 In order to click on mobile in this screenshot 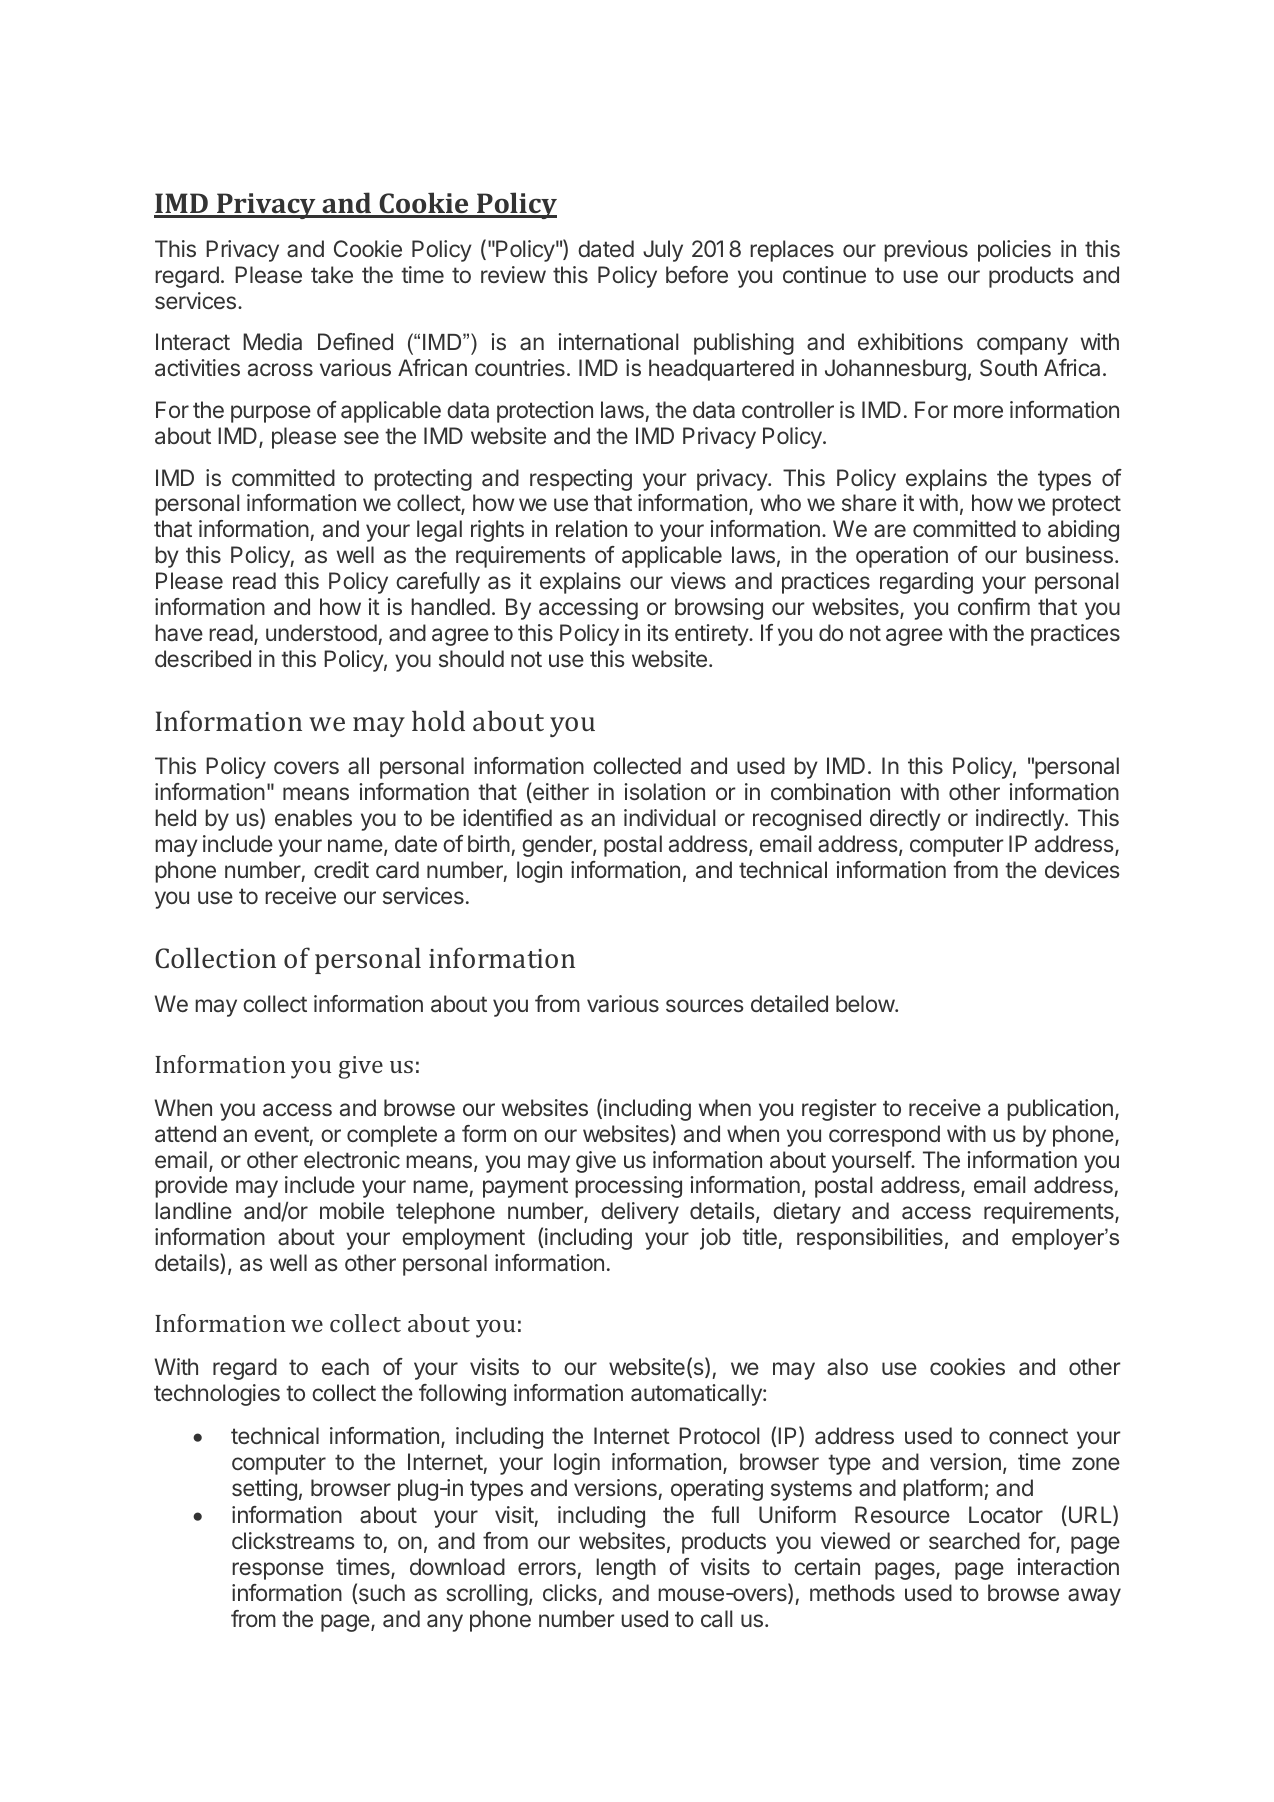, I will do `click(352, 1210)`.
